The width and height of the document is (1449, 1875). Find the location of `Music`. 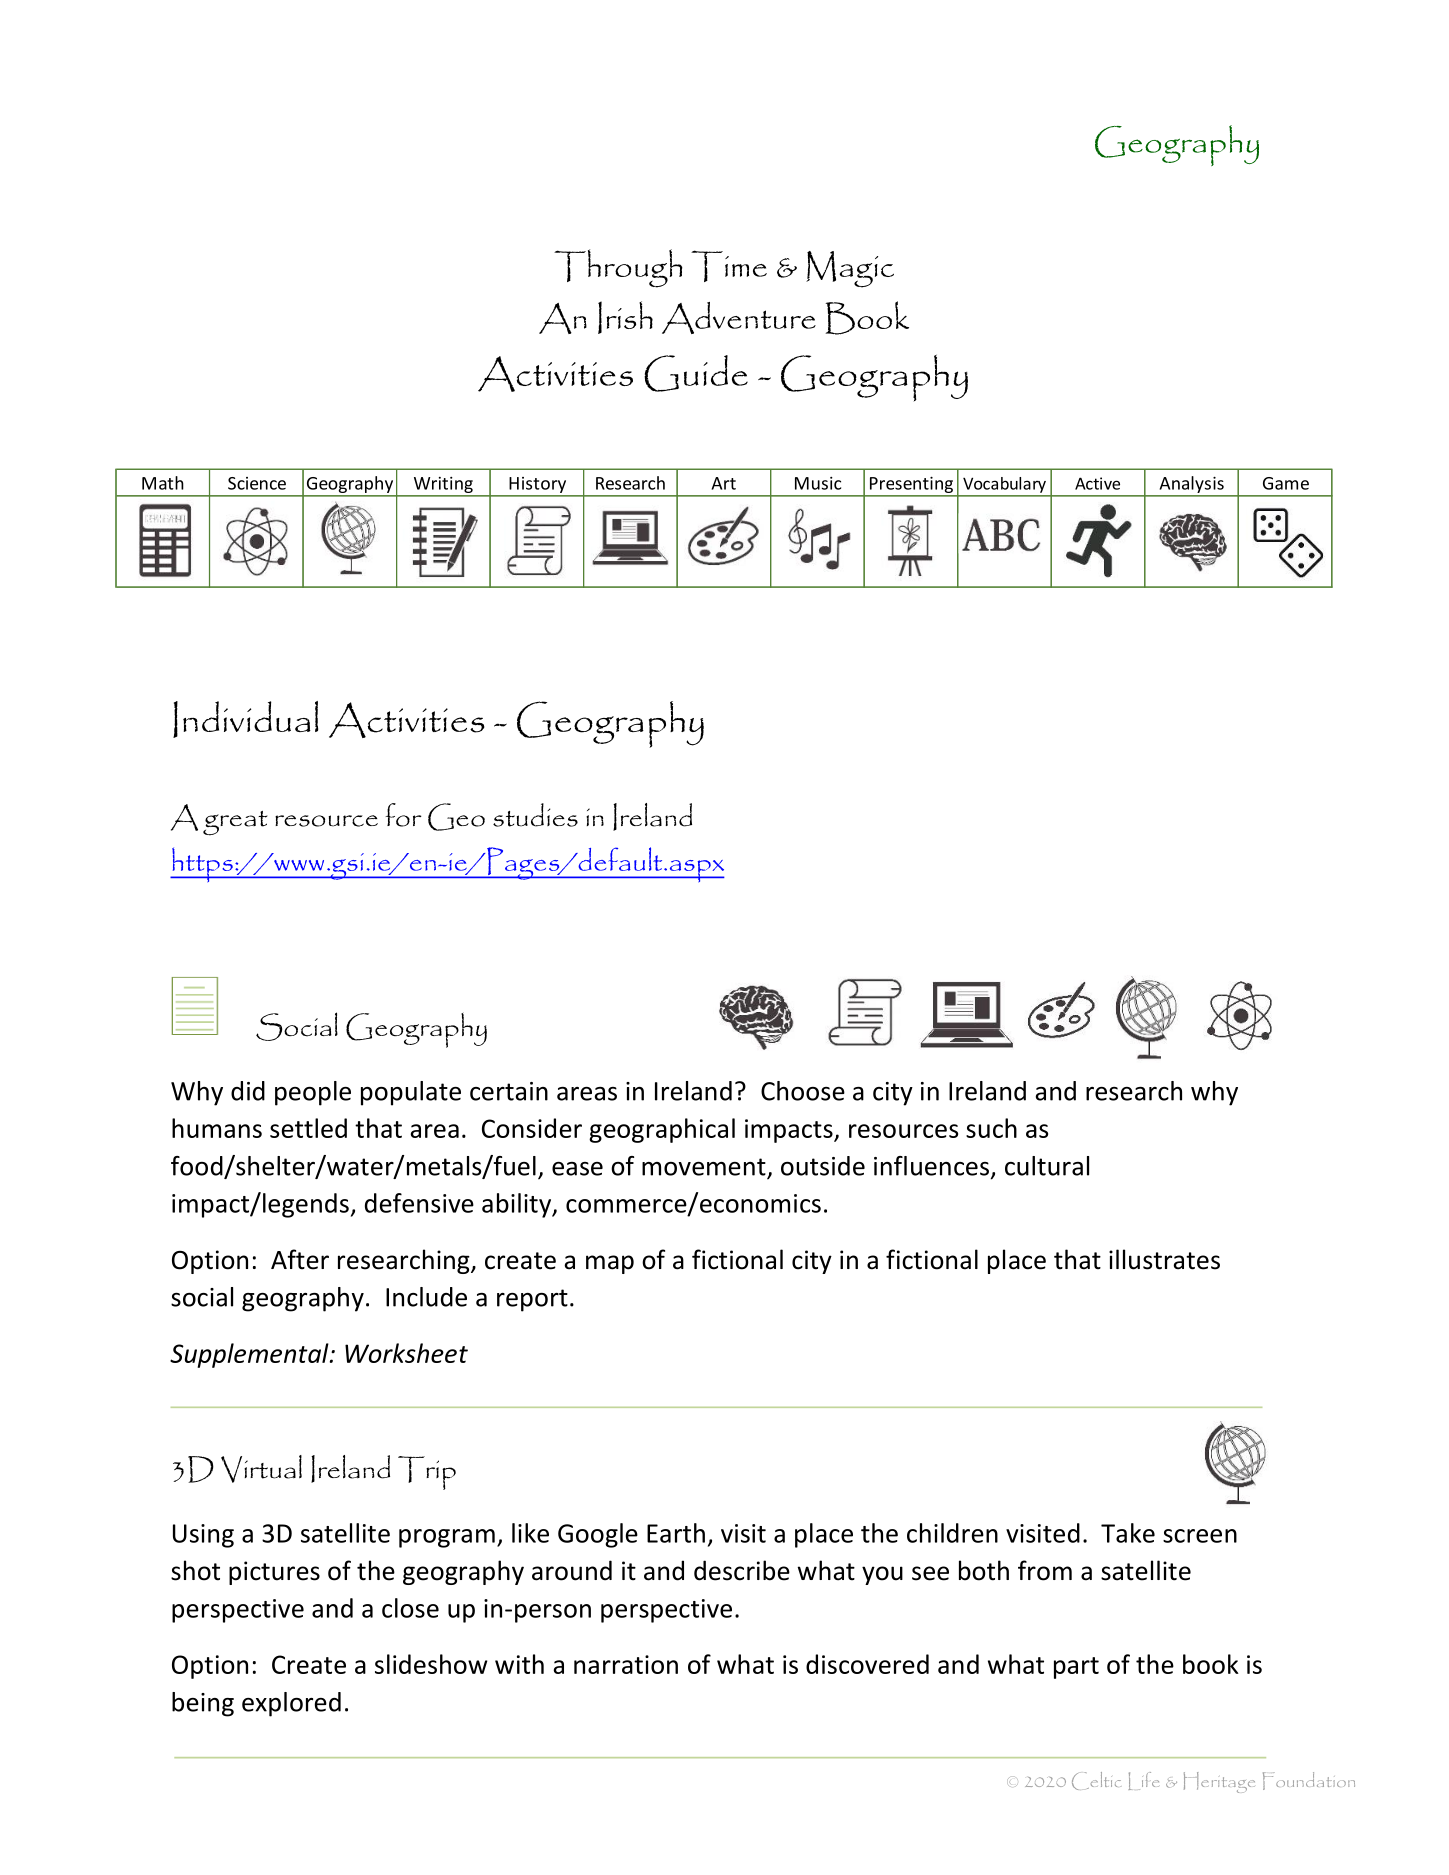

Music is located at coordinates (818, 483).
